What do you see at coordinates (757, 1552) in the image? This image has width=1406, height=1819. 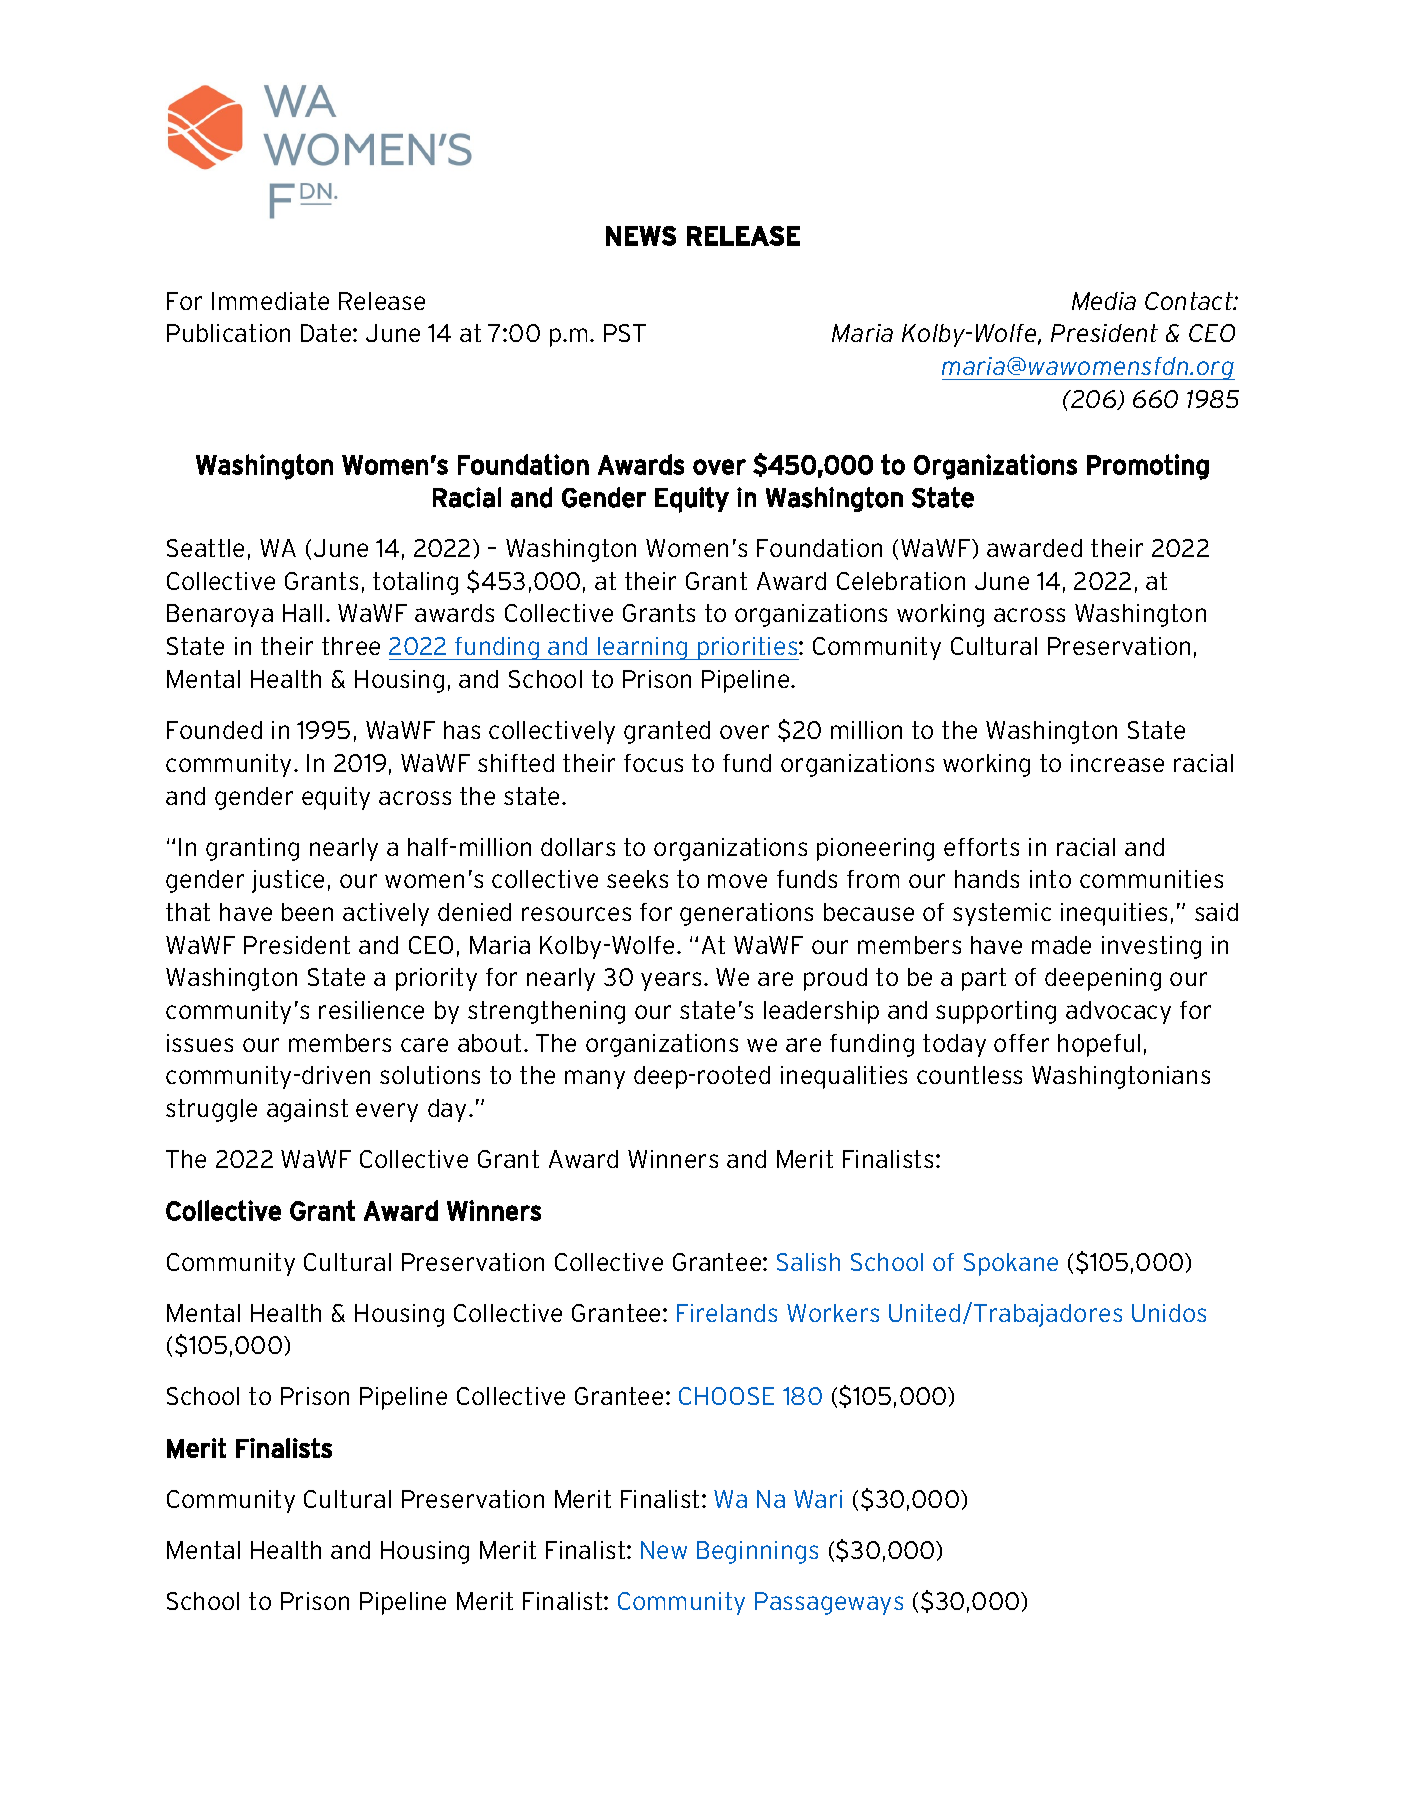 I see `Beginnings` at bounding box center [757, 1552].
